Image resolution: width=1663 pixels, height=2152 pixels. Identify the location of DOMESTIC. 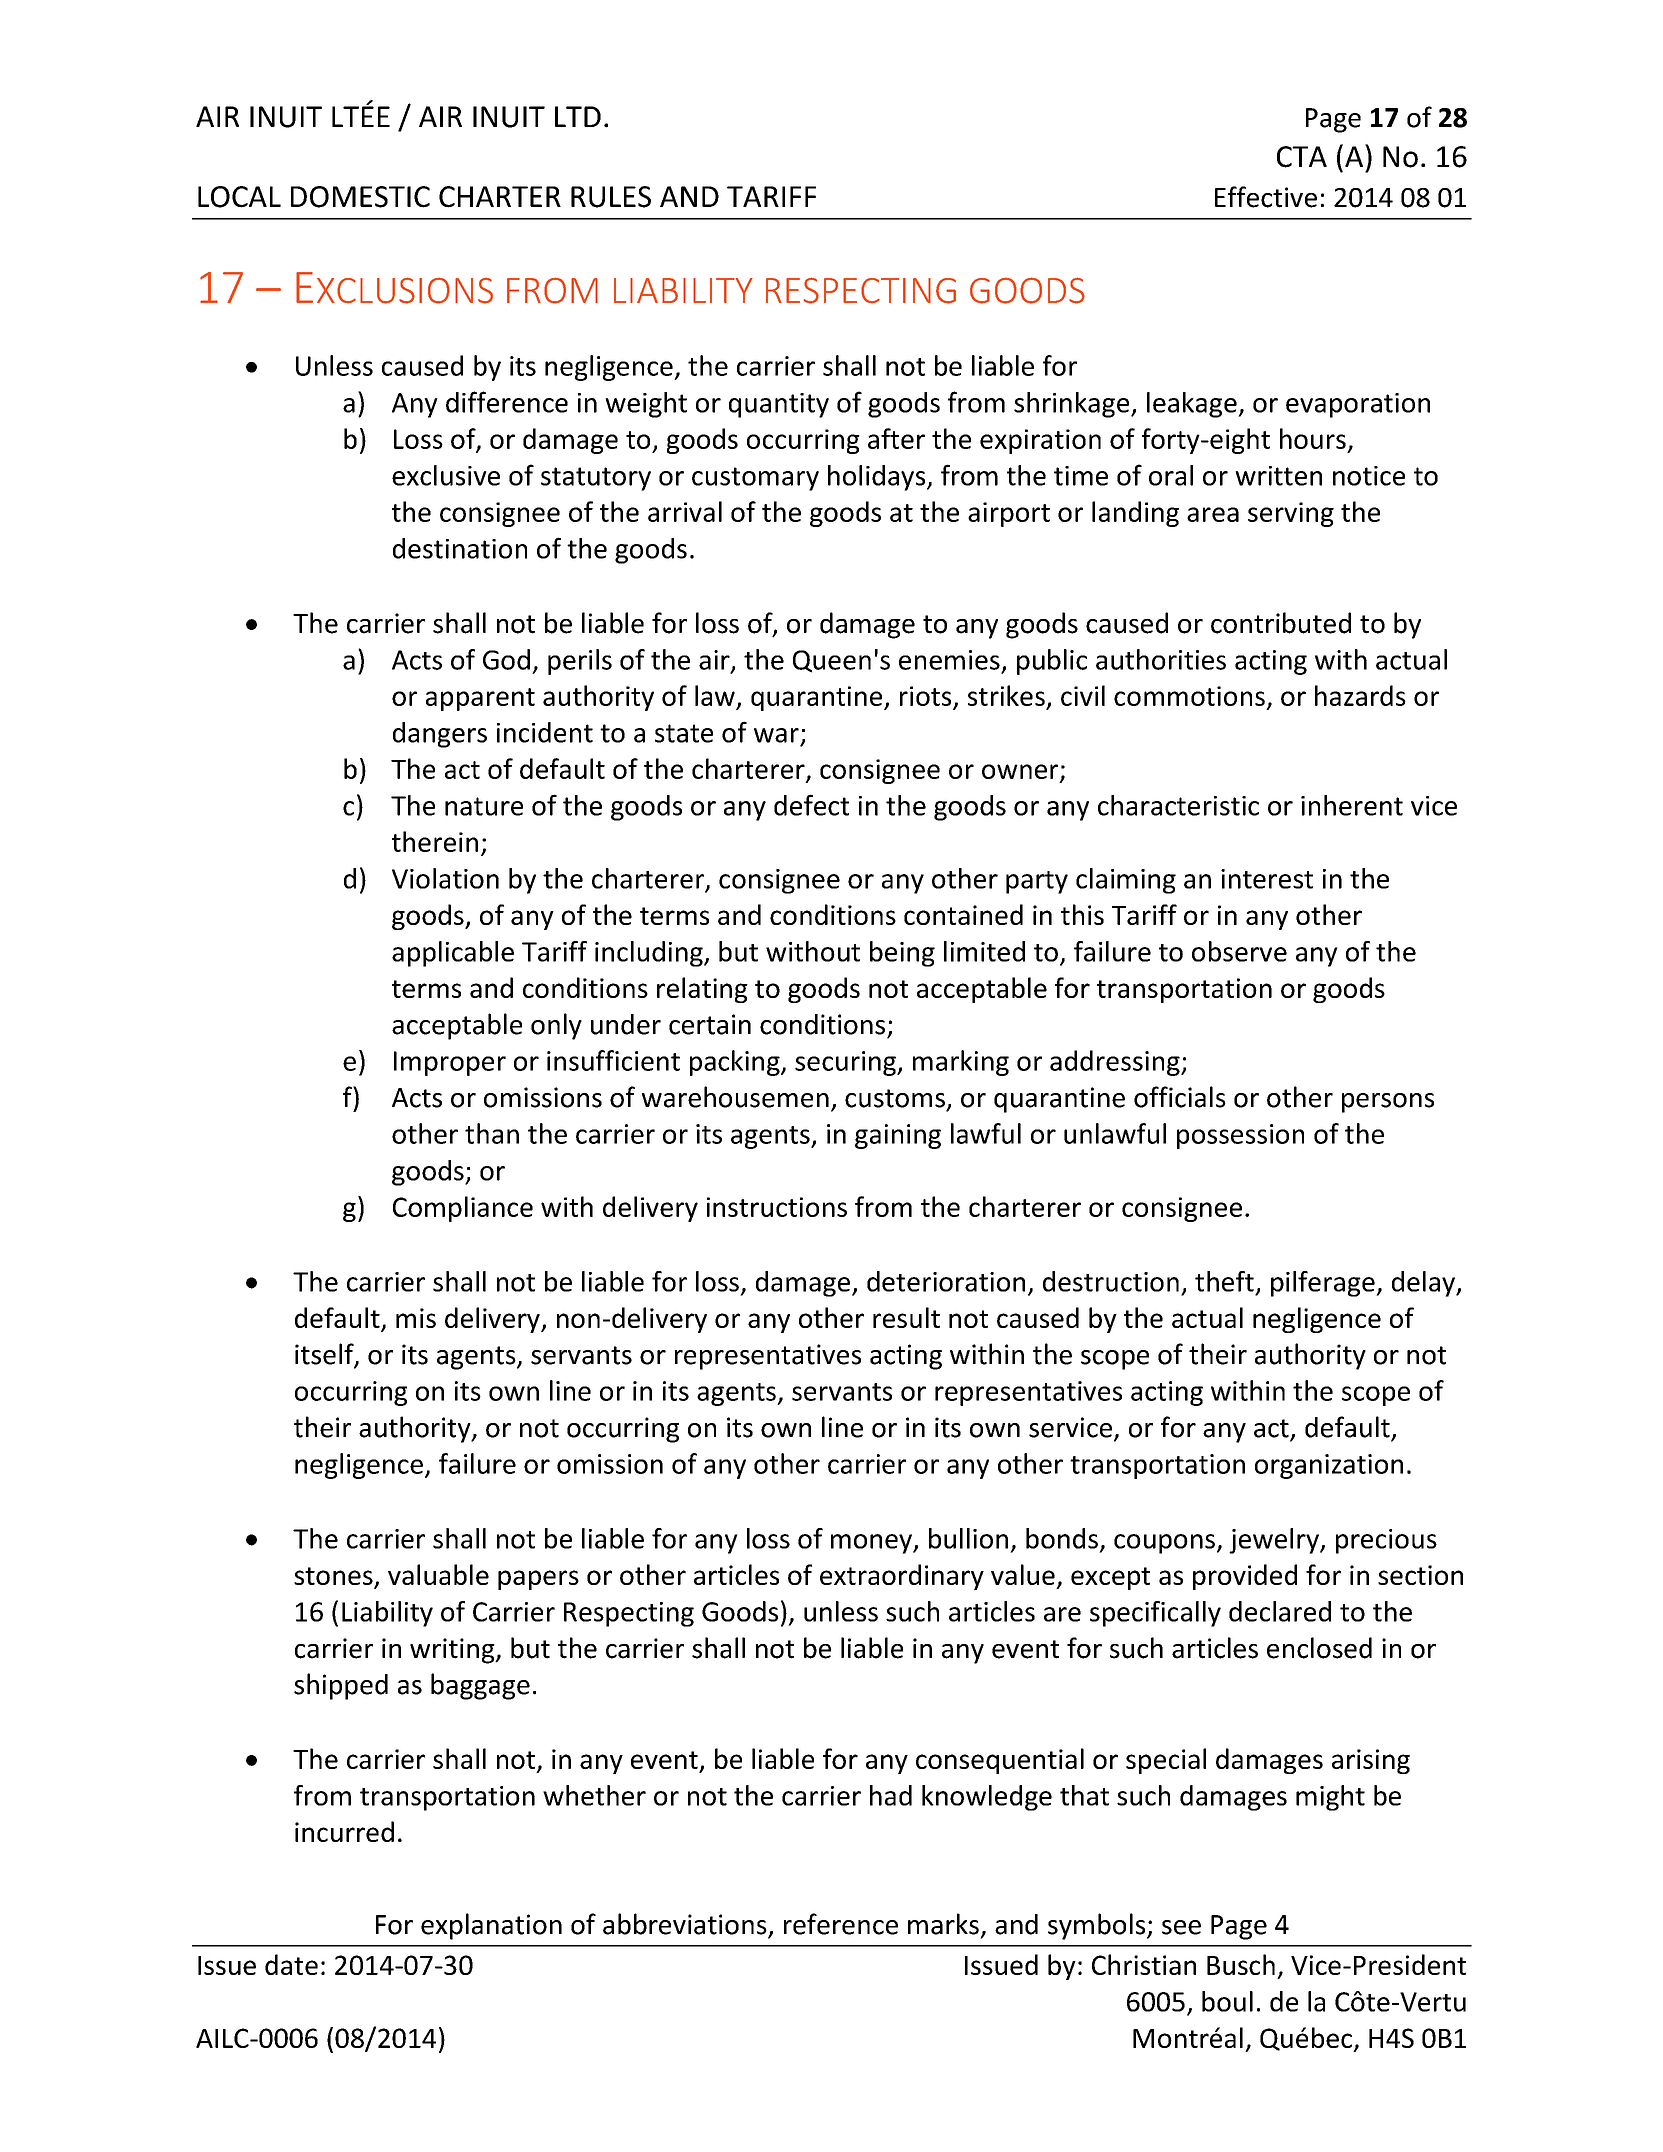
(360, 197).
